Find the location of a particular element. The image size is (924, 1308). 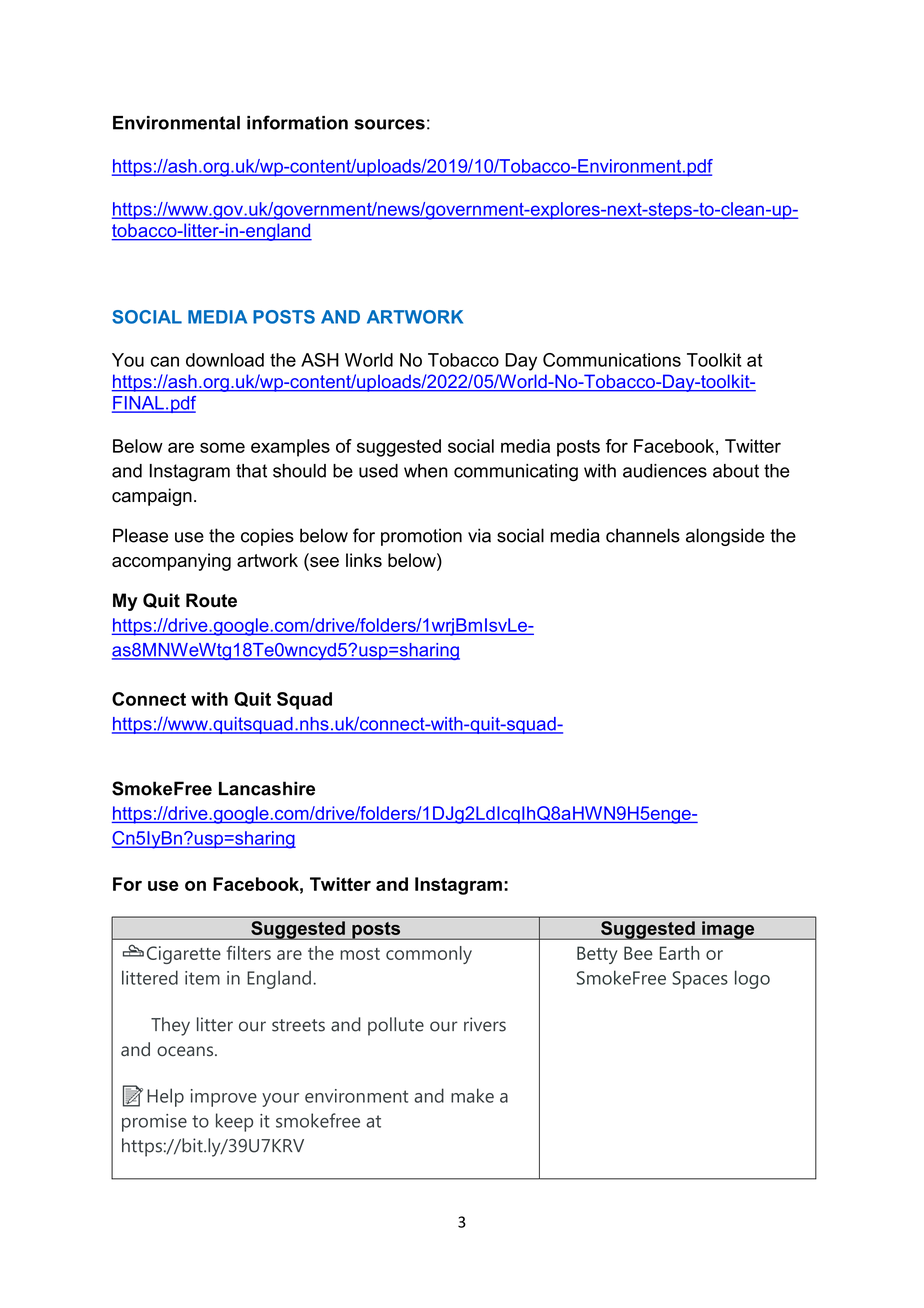

Route is located at coordinates (211, 600).
